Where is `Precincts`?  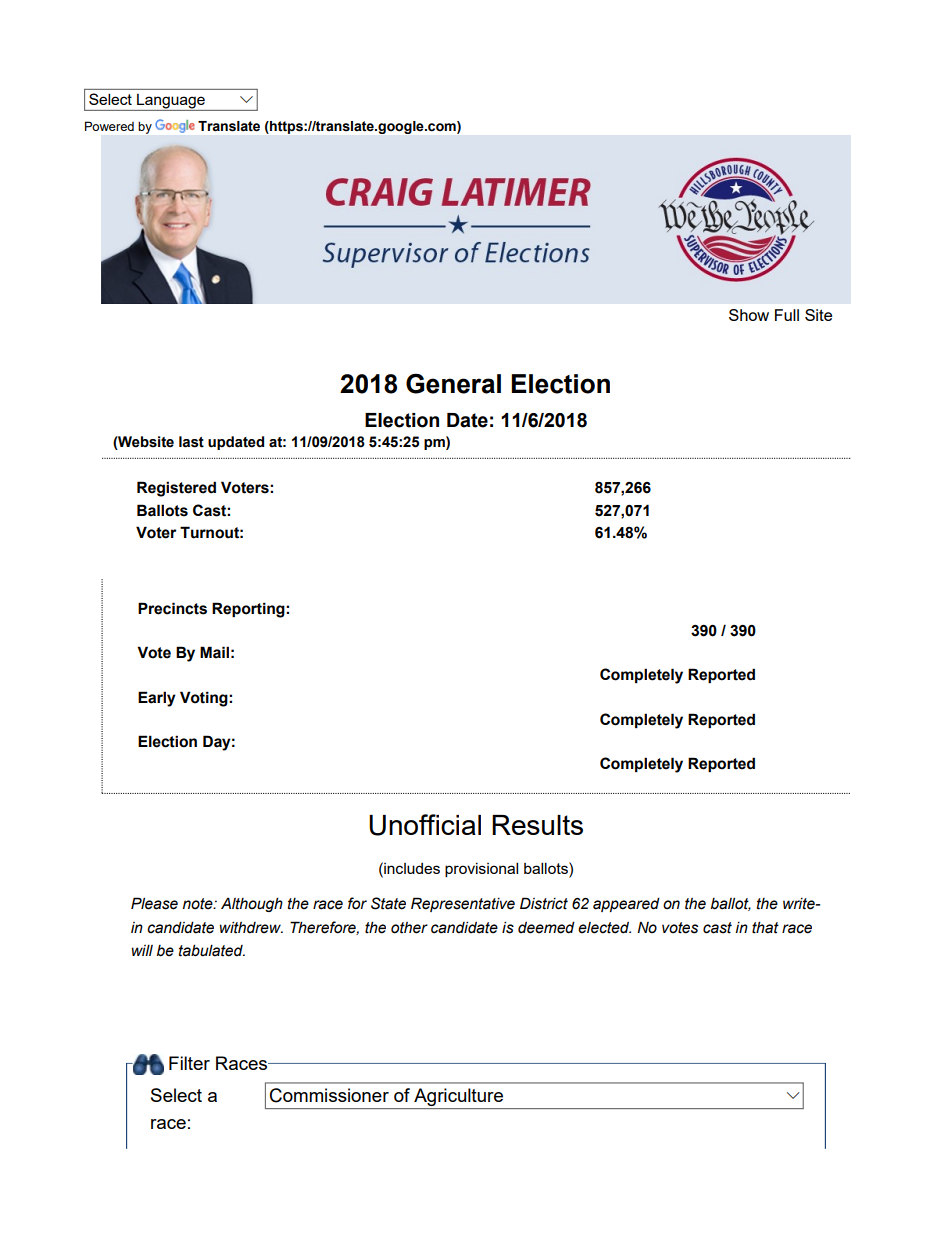
Precincts is located at coordinates (172, 608).
